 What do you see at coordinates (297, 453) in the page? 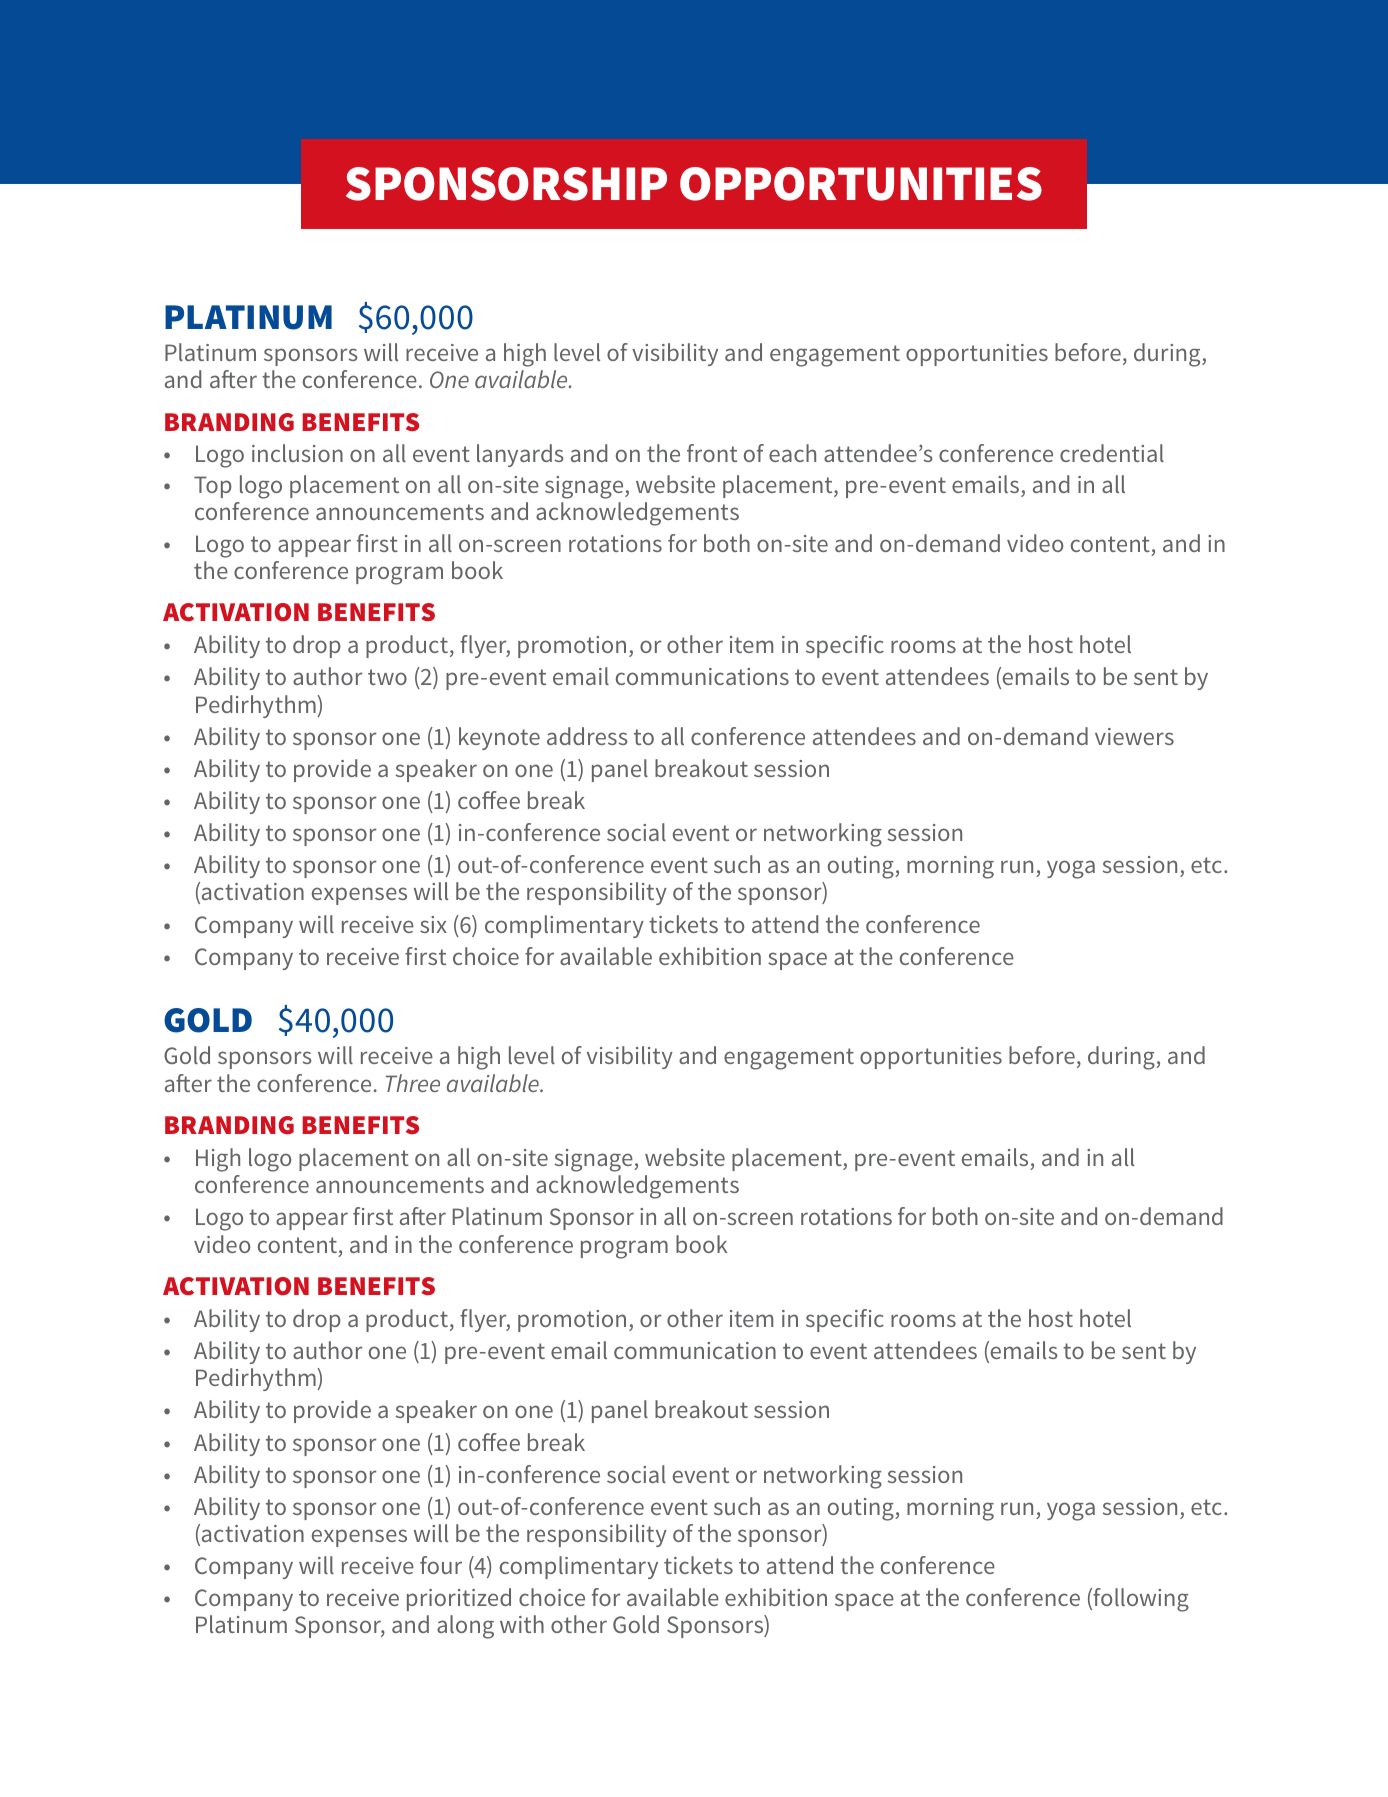
I see `inclusion` at bounding box center [297, 453].
